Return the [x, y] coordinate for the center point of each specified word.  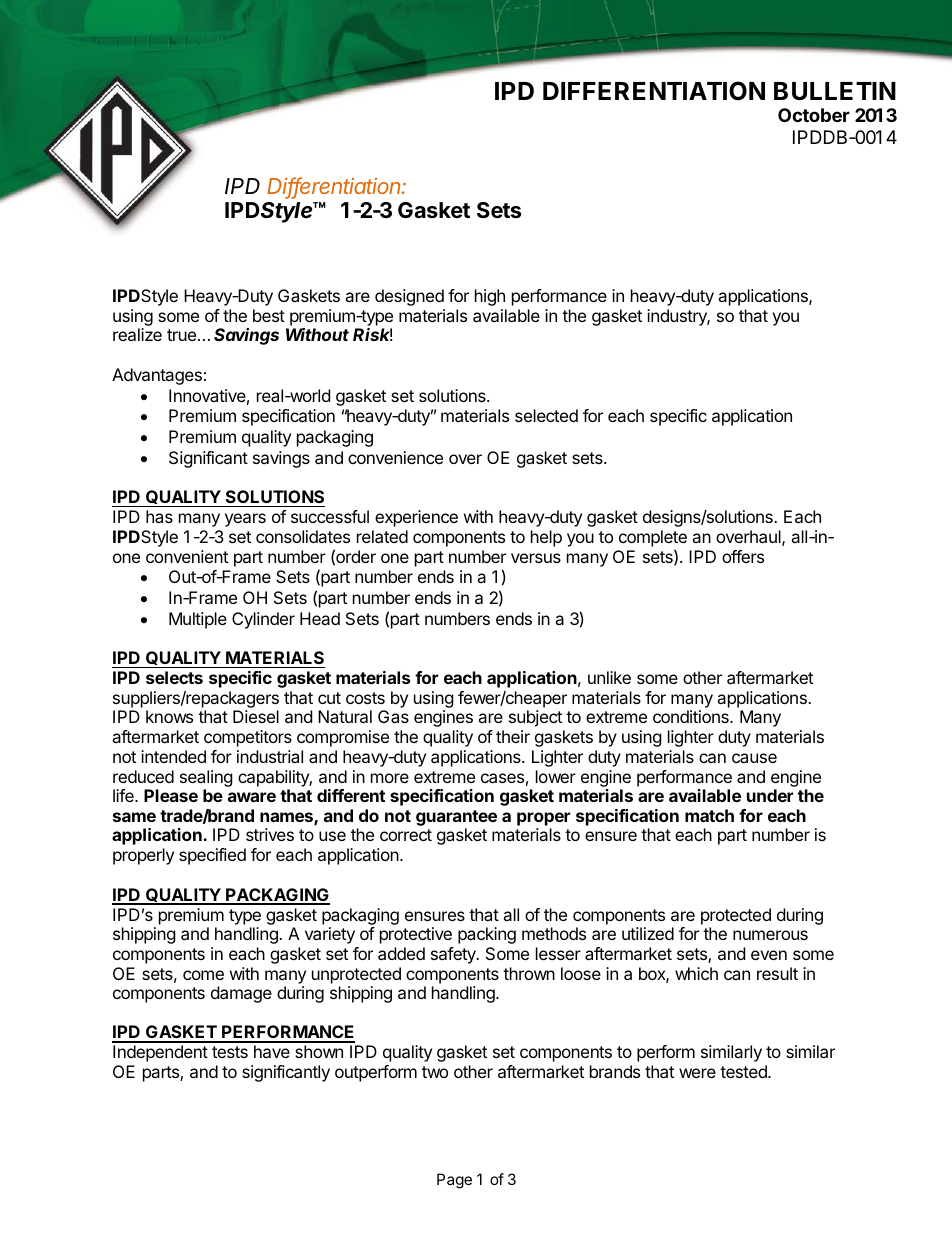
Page [454, 1181]
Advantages [157, 376]
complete [653, 538]
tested [744, 1071]
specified [212, 856]
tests [230, 1052]
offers [743, 556]
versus [536, 558]
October [814, 115]
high [490, 297]
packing [487, 935]
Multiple [198, 620]
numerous [770, 935]
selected [546, 415]
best [269, 315]
